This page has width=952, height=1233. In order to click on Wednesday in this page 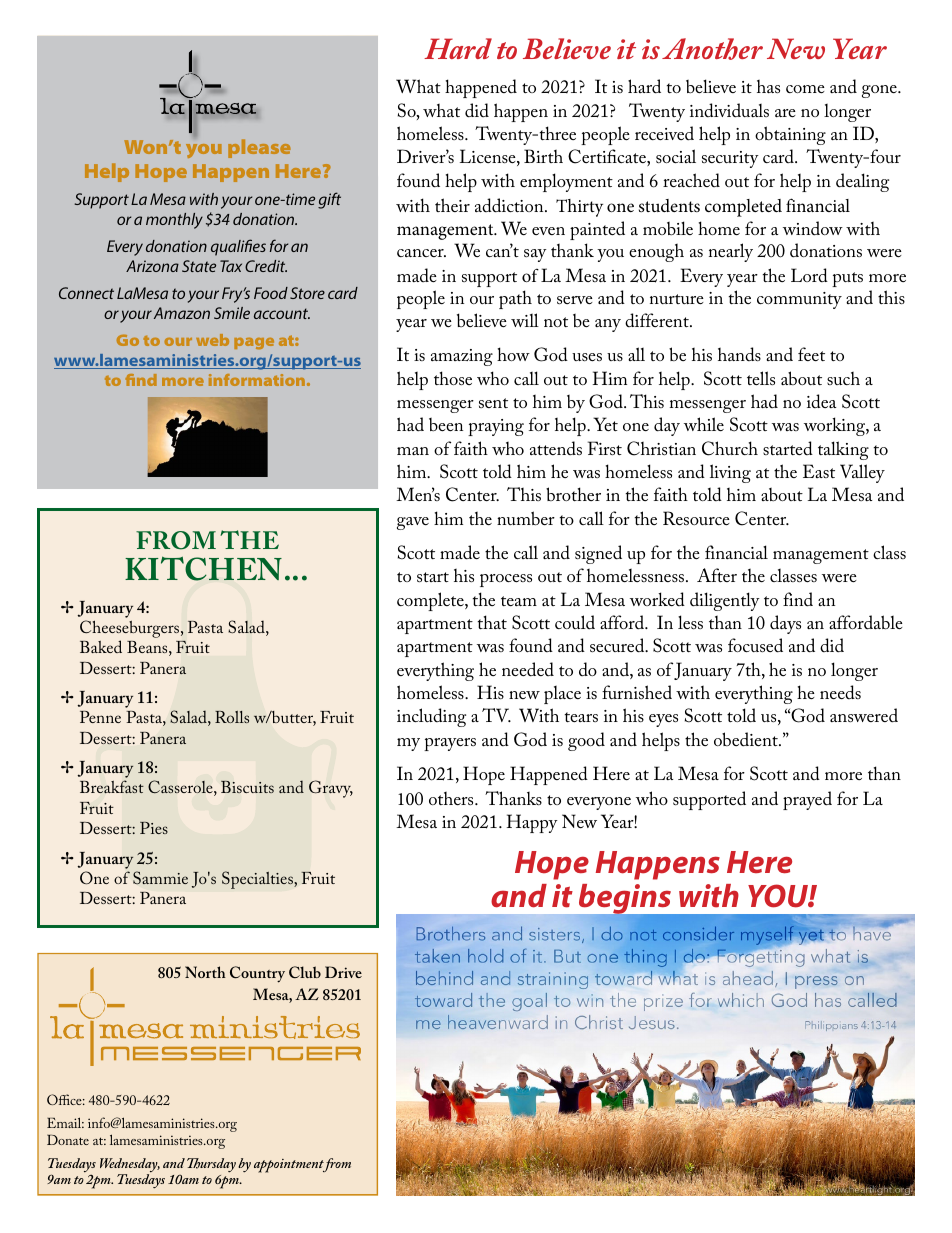, I will do `click(130, 1166)`.
